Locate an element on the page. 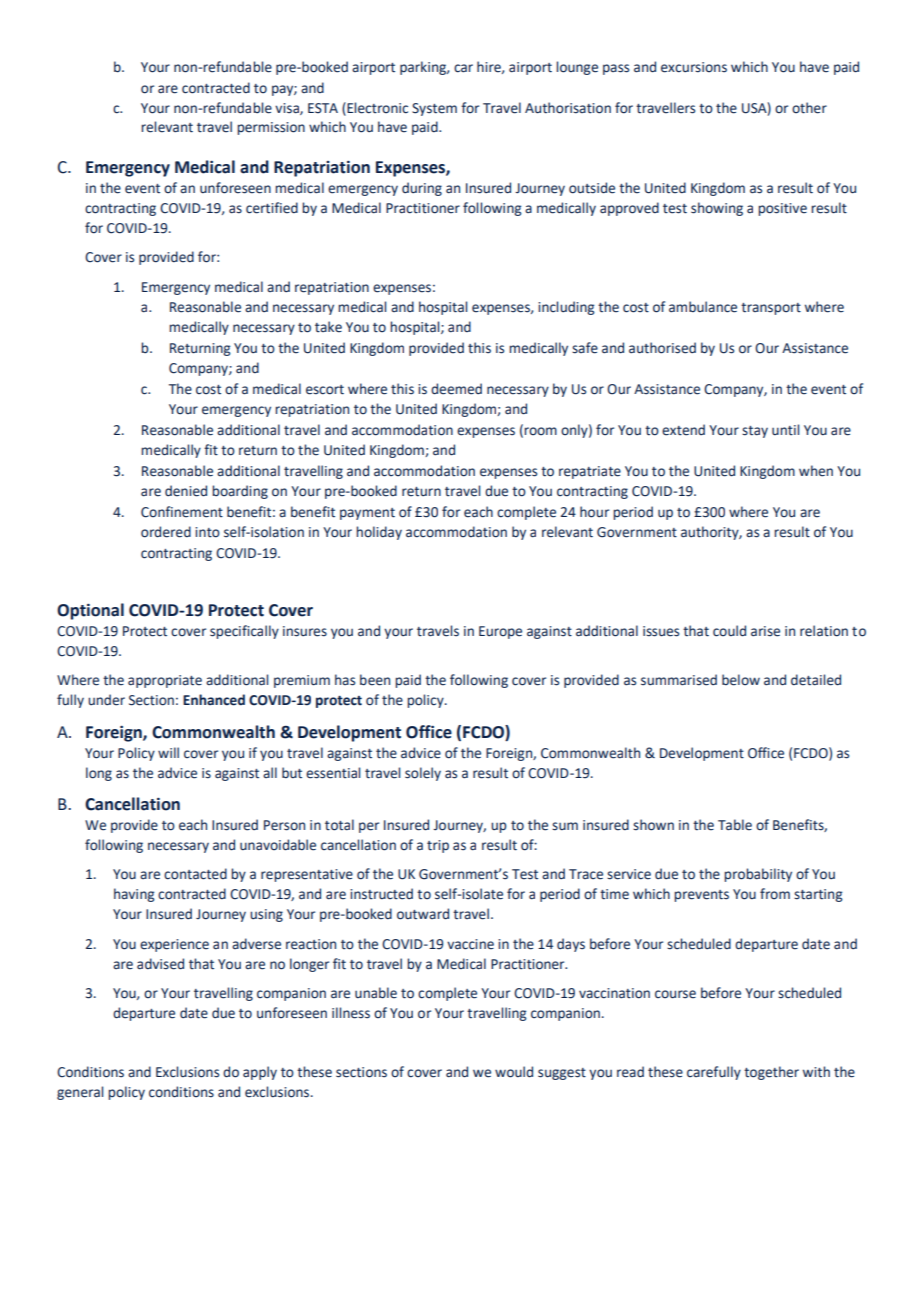  apply is located at coordinates (260, 1073).
